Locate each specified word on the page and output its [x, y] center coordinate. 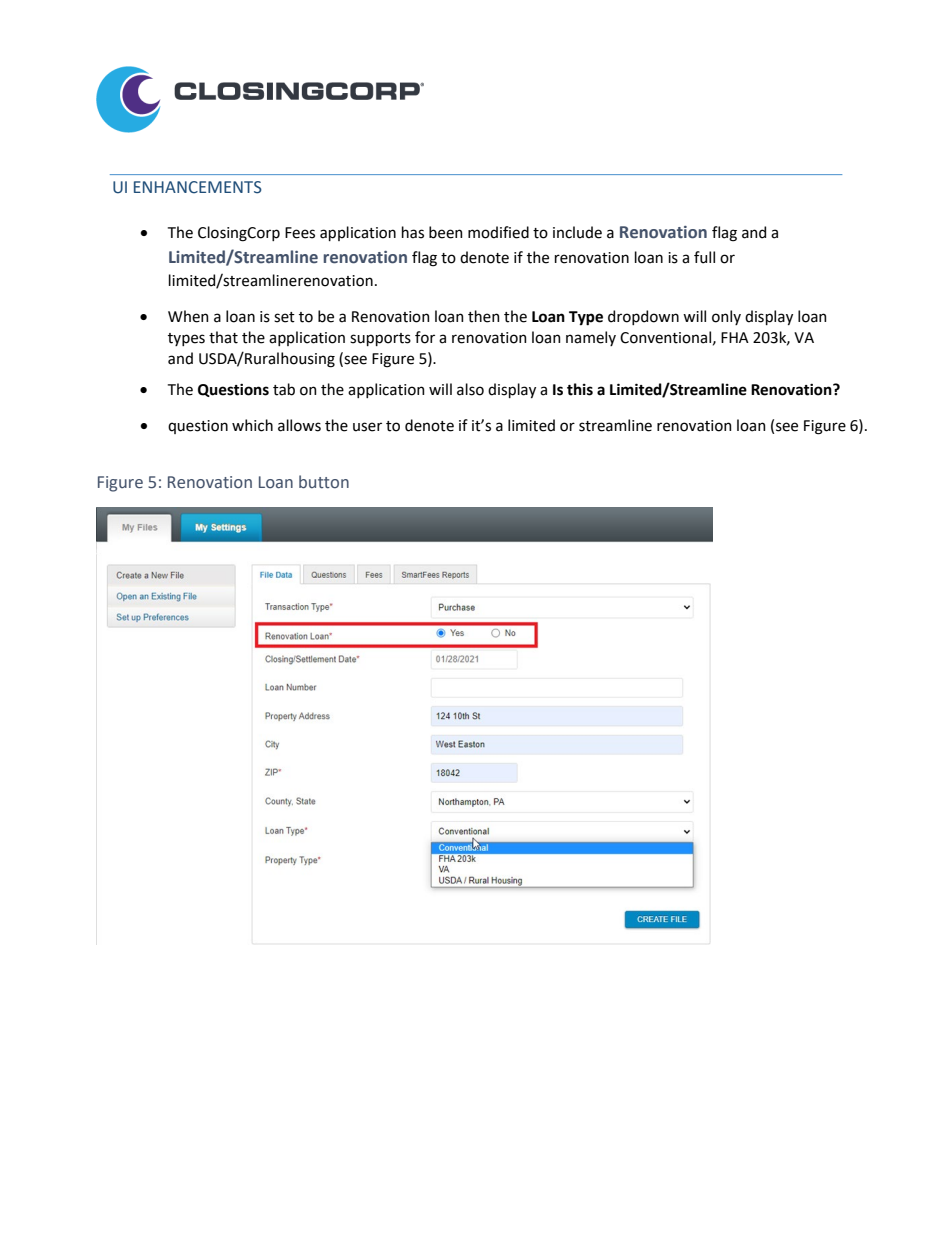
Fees [300, 233]
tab [284, 389]
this [580, 389]
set [284, 317]
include [577, 232]
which [252, 425]
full [704, 257]
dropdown [643, 317]
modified [498, 232]
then [484, 316]
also [470, 389]
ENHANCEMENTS [198, 187]
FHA [735, 337]
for [425, 337]
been [446, 232]
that [223, 337]
